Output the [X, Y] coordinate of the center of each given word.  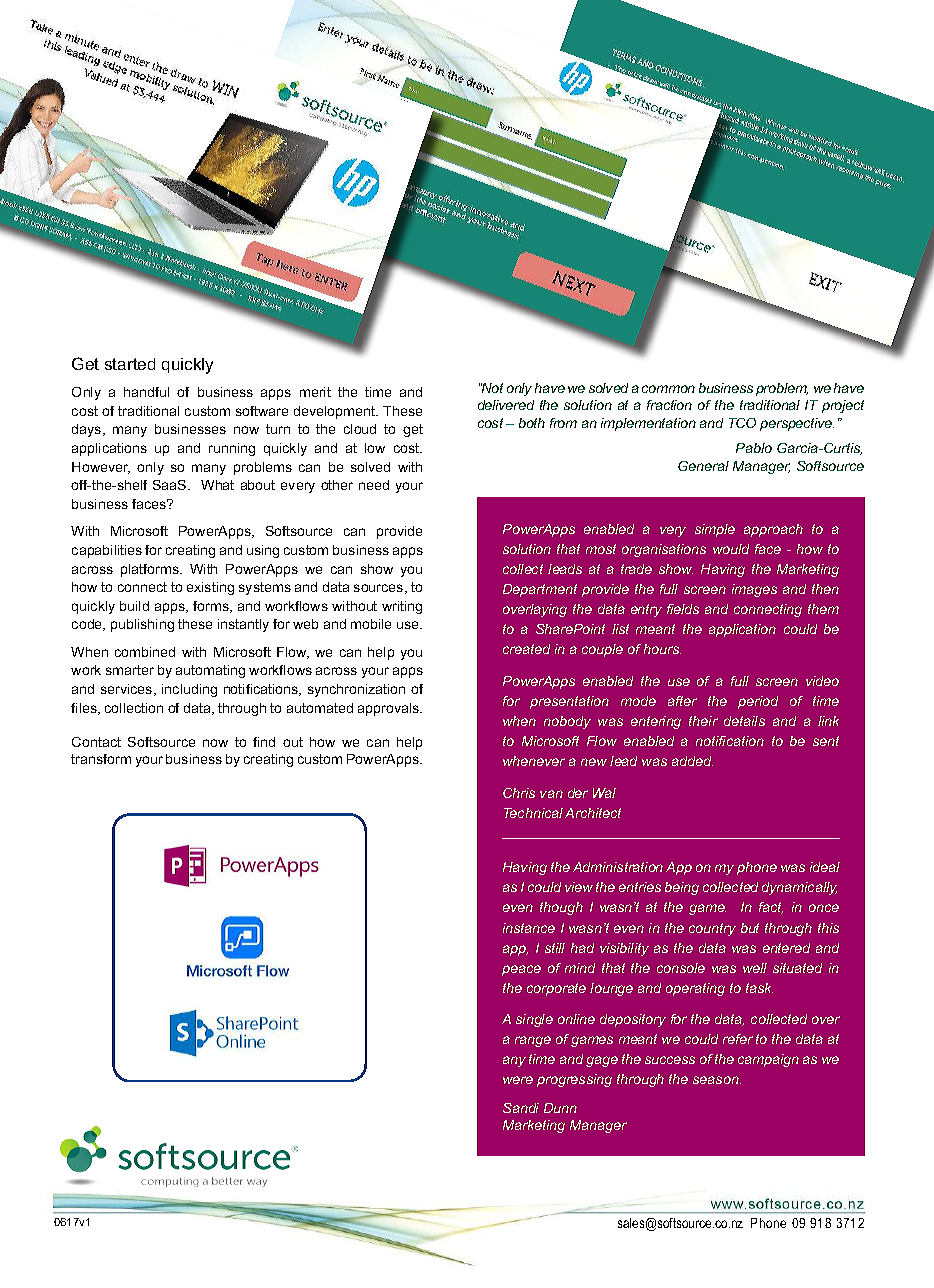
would [731, 549]
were [518, 1080]
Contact [96, 742]
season [717, 1080]
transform [101, 759]
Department [540, 590]
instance [529, 928]
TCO [742, 423]
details [744, 721]
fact [771, 908]
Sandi [521, 1108]
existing [210, 588]
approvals [389, 709]
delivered [506, 405]
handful [146, 392]
